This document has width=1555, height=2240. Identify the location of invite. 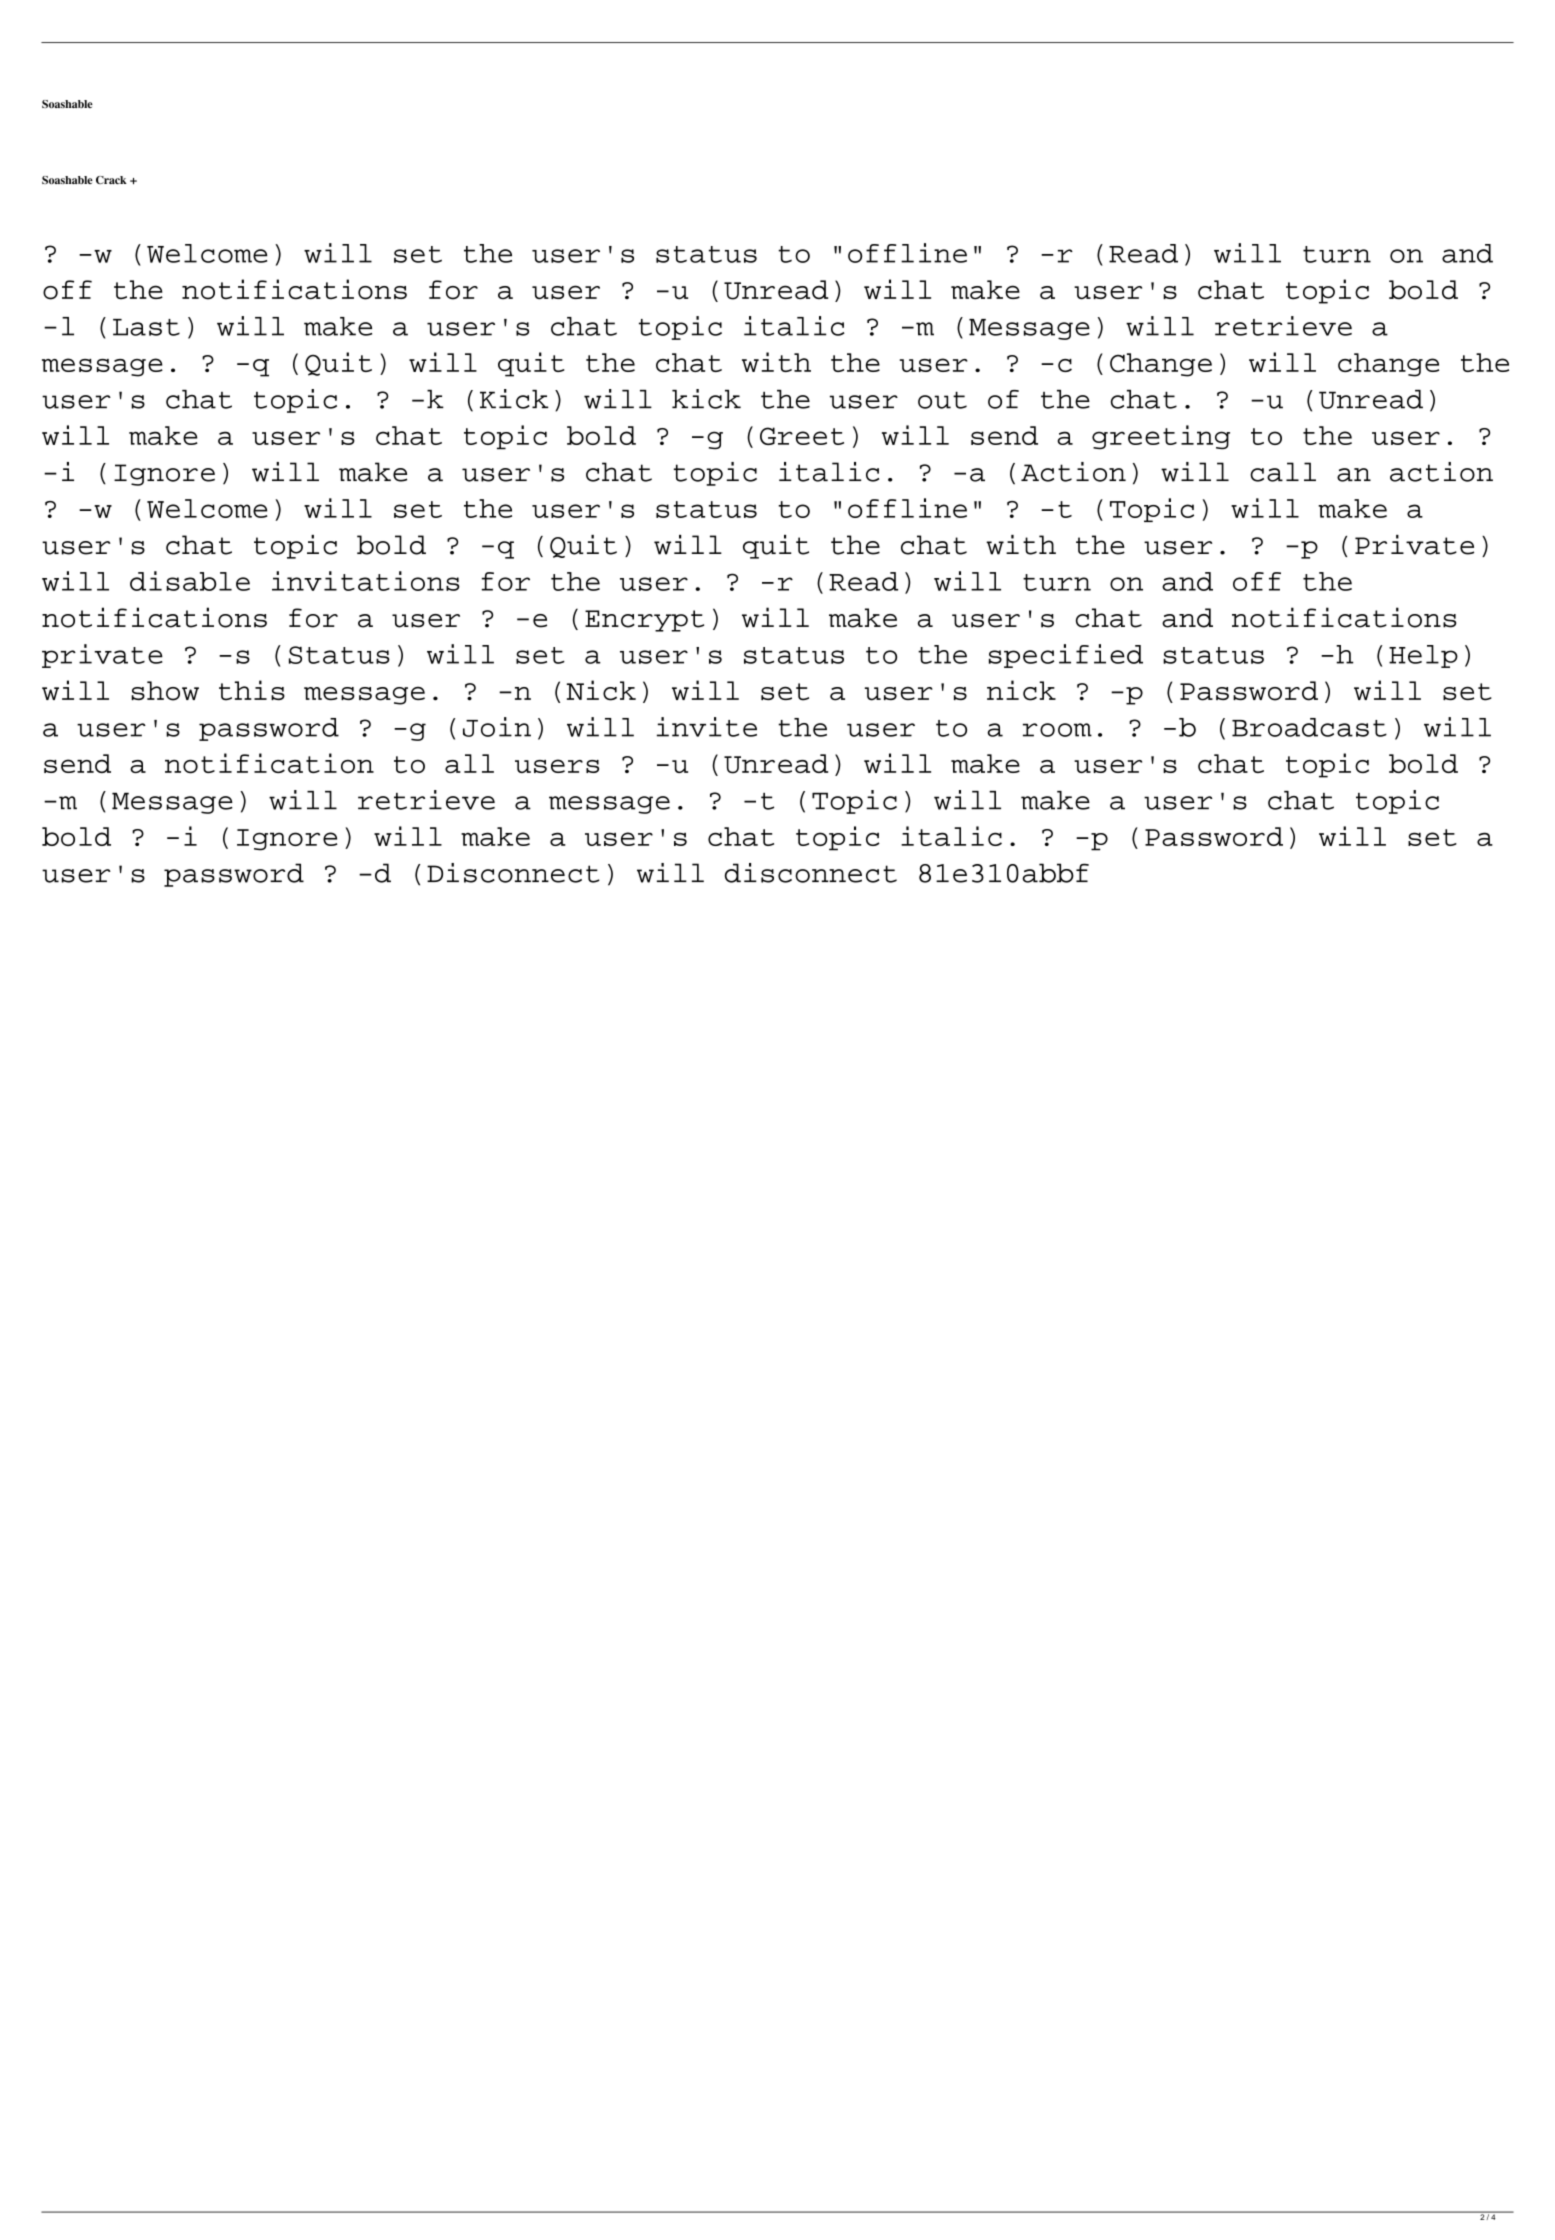
(707, 727).
